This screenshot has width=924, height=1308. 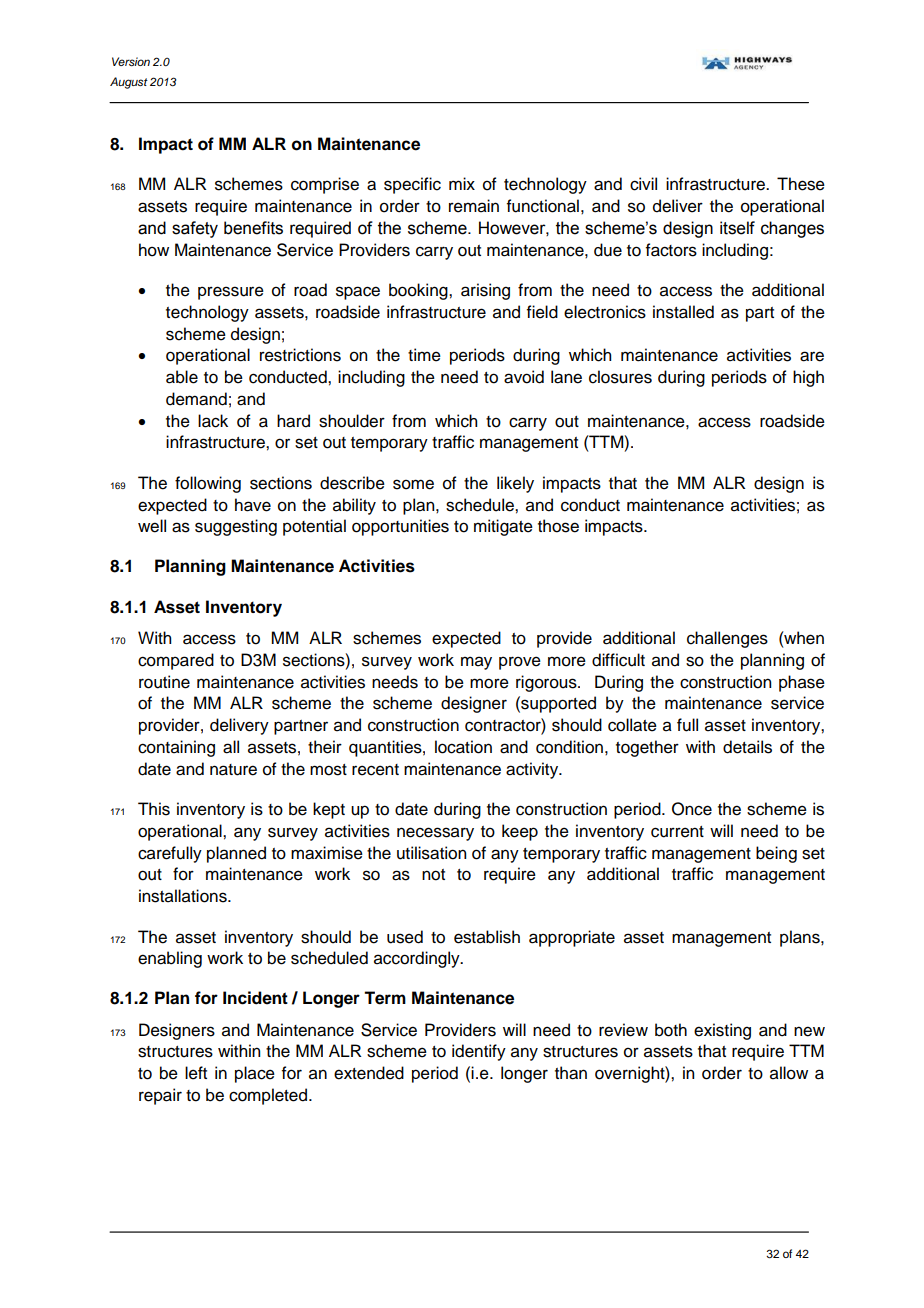 I want to click on August, so click(x=129, y=83).
